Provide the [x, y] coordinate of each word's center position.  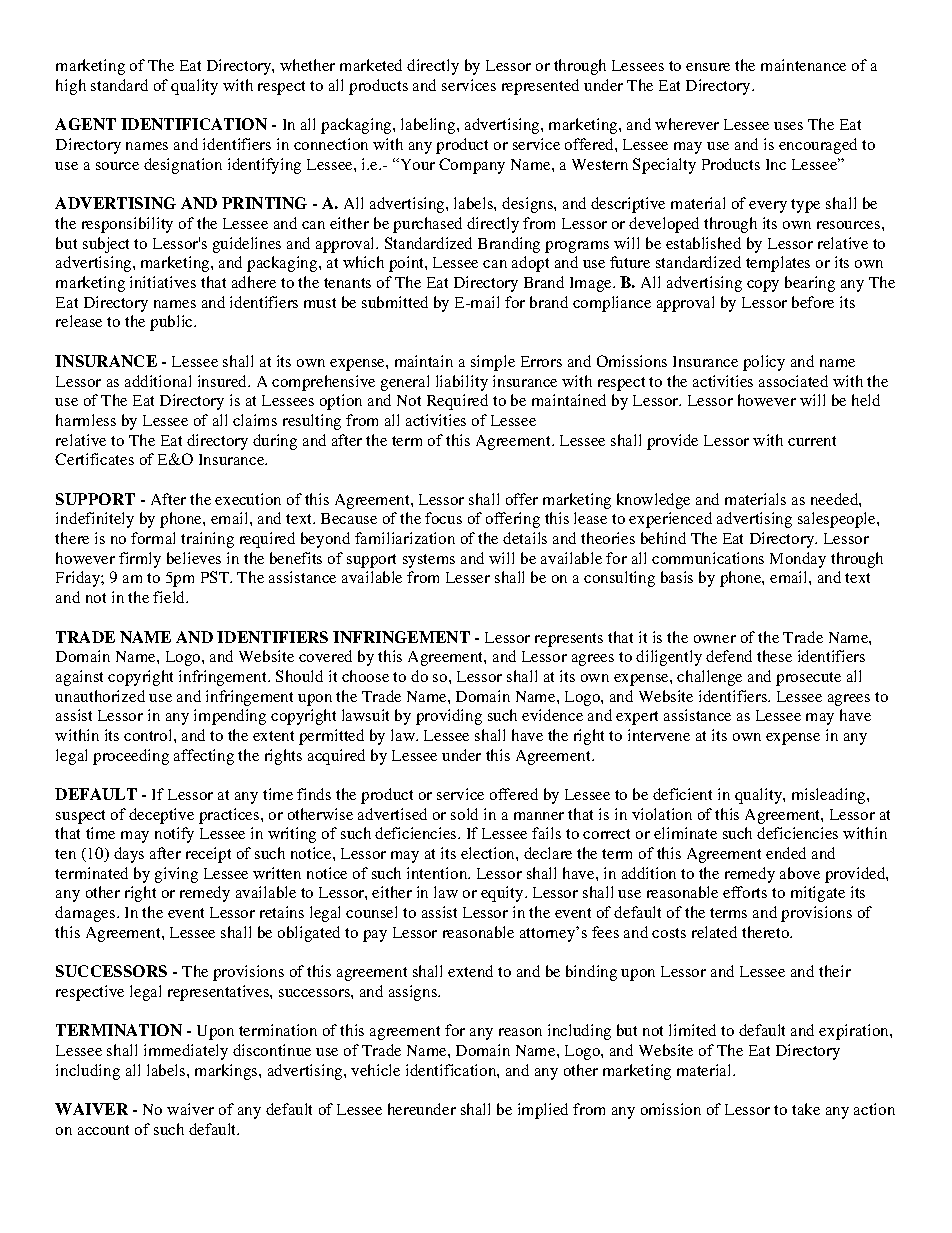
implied [543, 1111]
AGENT [85, 124]
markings [227, 1072]
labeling [429, 126]
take [806, 1109]
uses [788, 126]
